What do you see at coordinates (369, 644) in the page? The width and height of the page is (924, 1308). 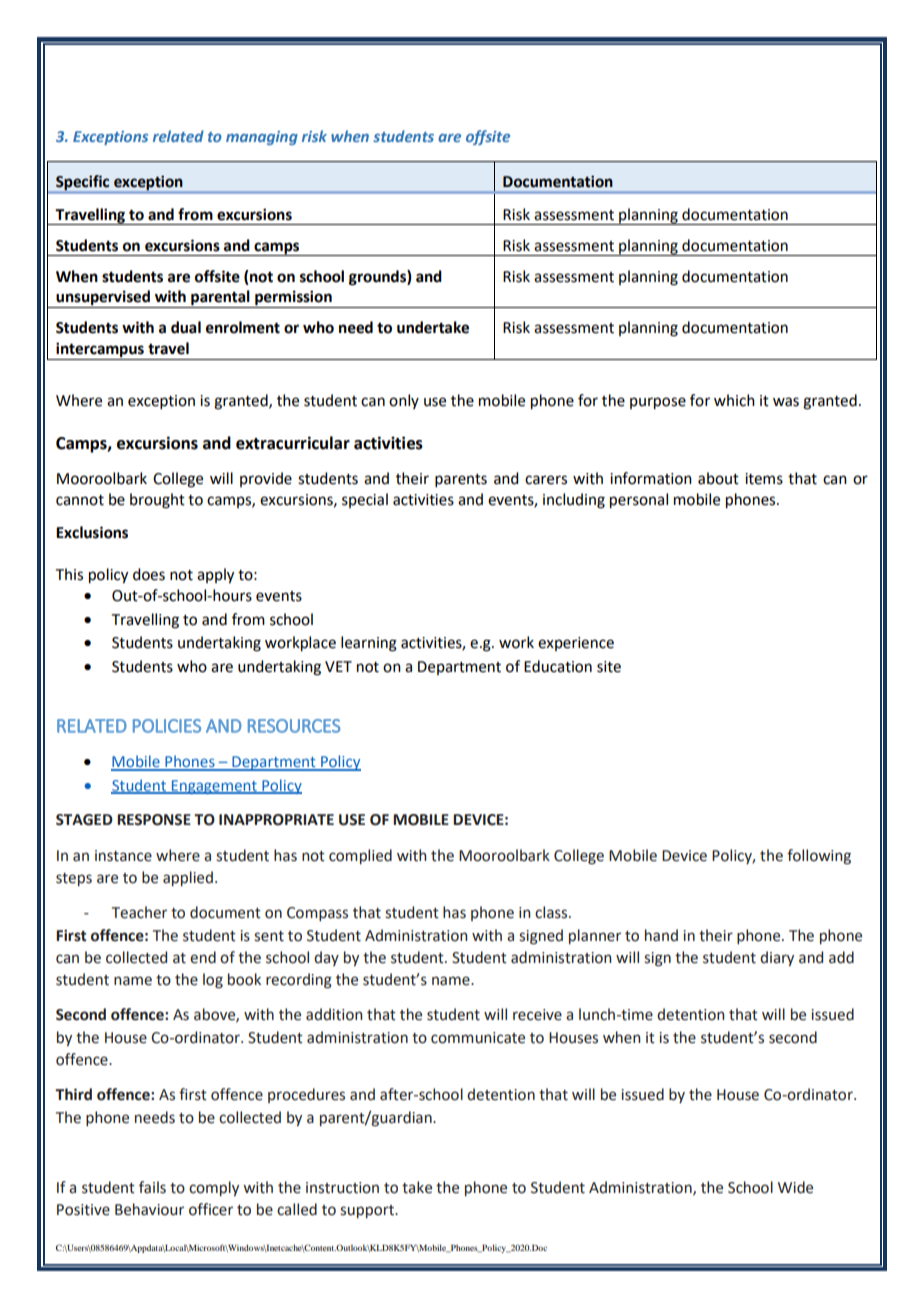 I see `learning` at bounding box center [369, 644].
